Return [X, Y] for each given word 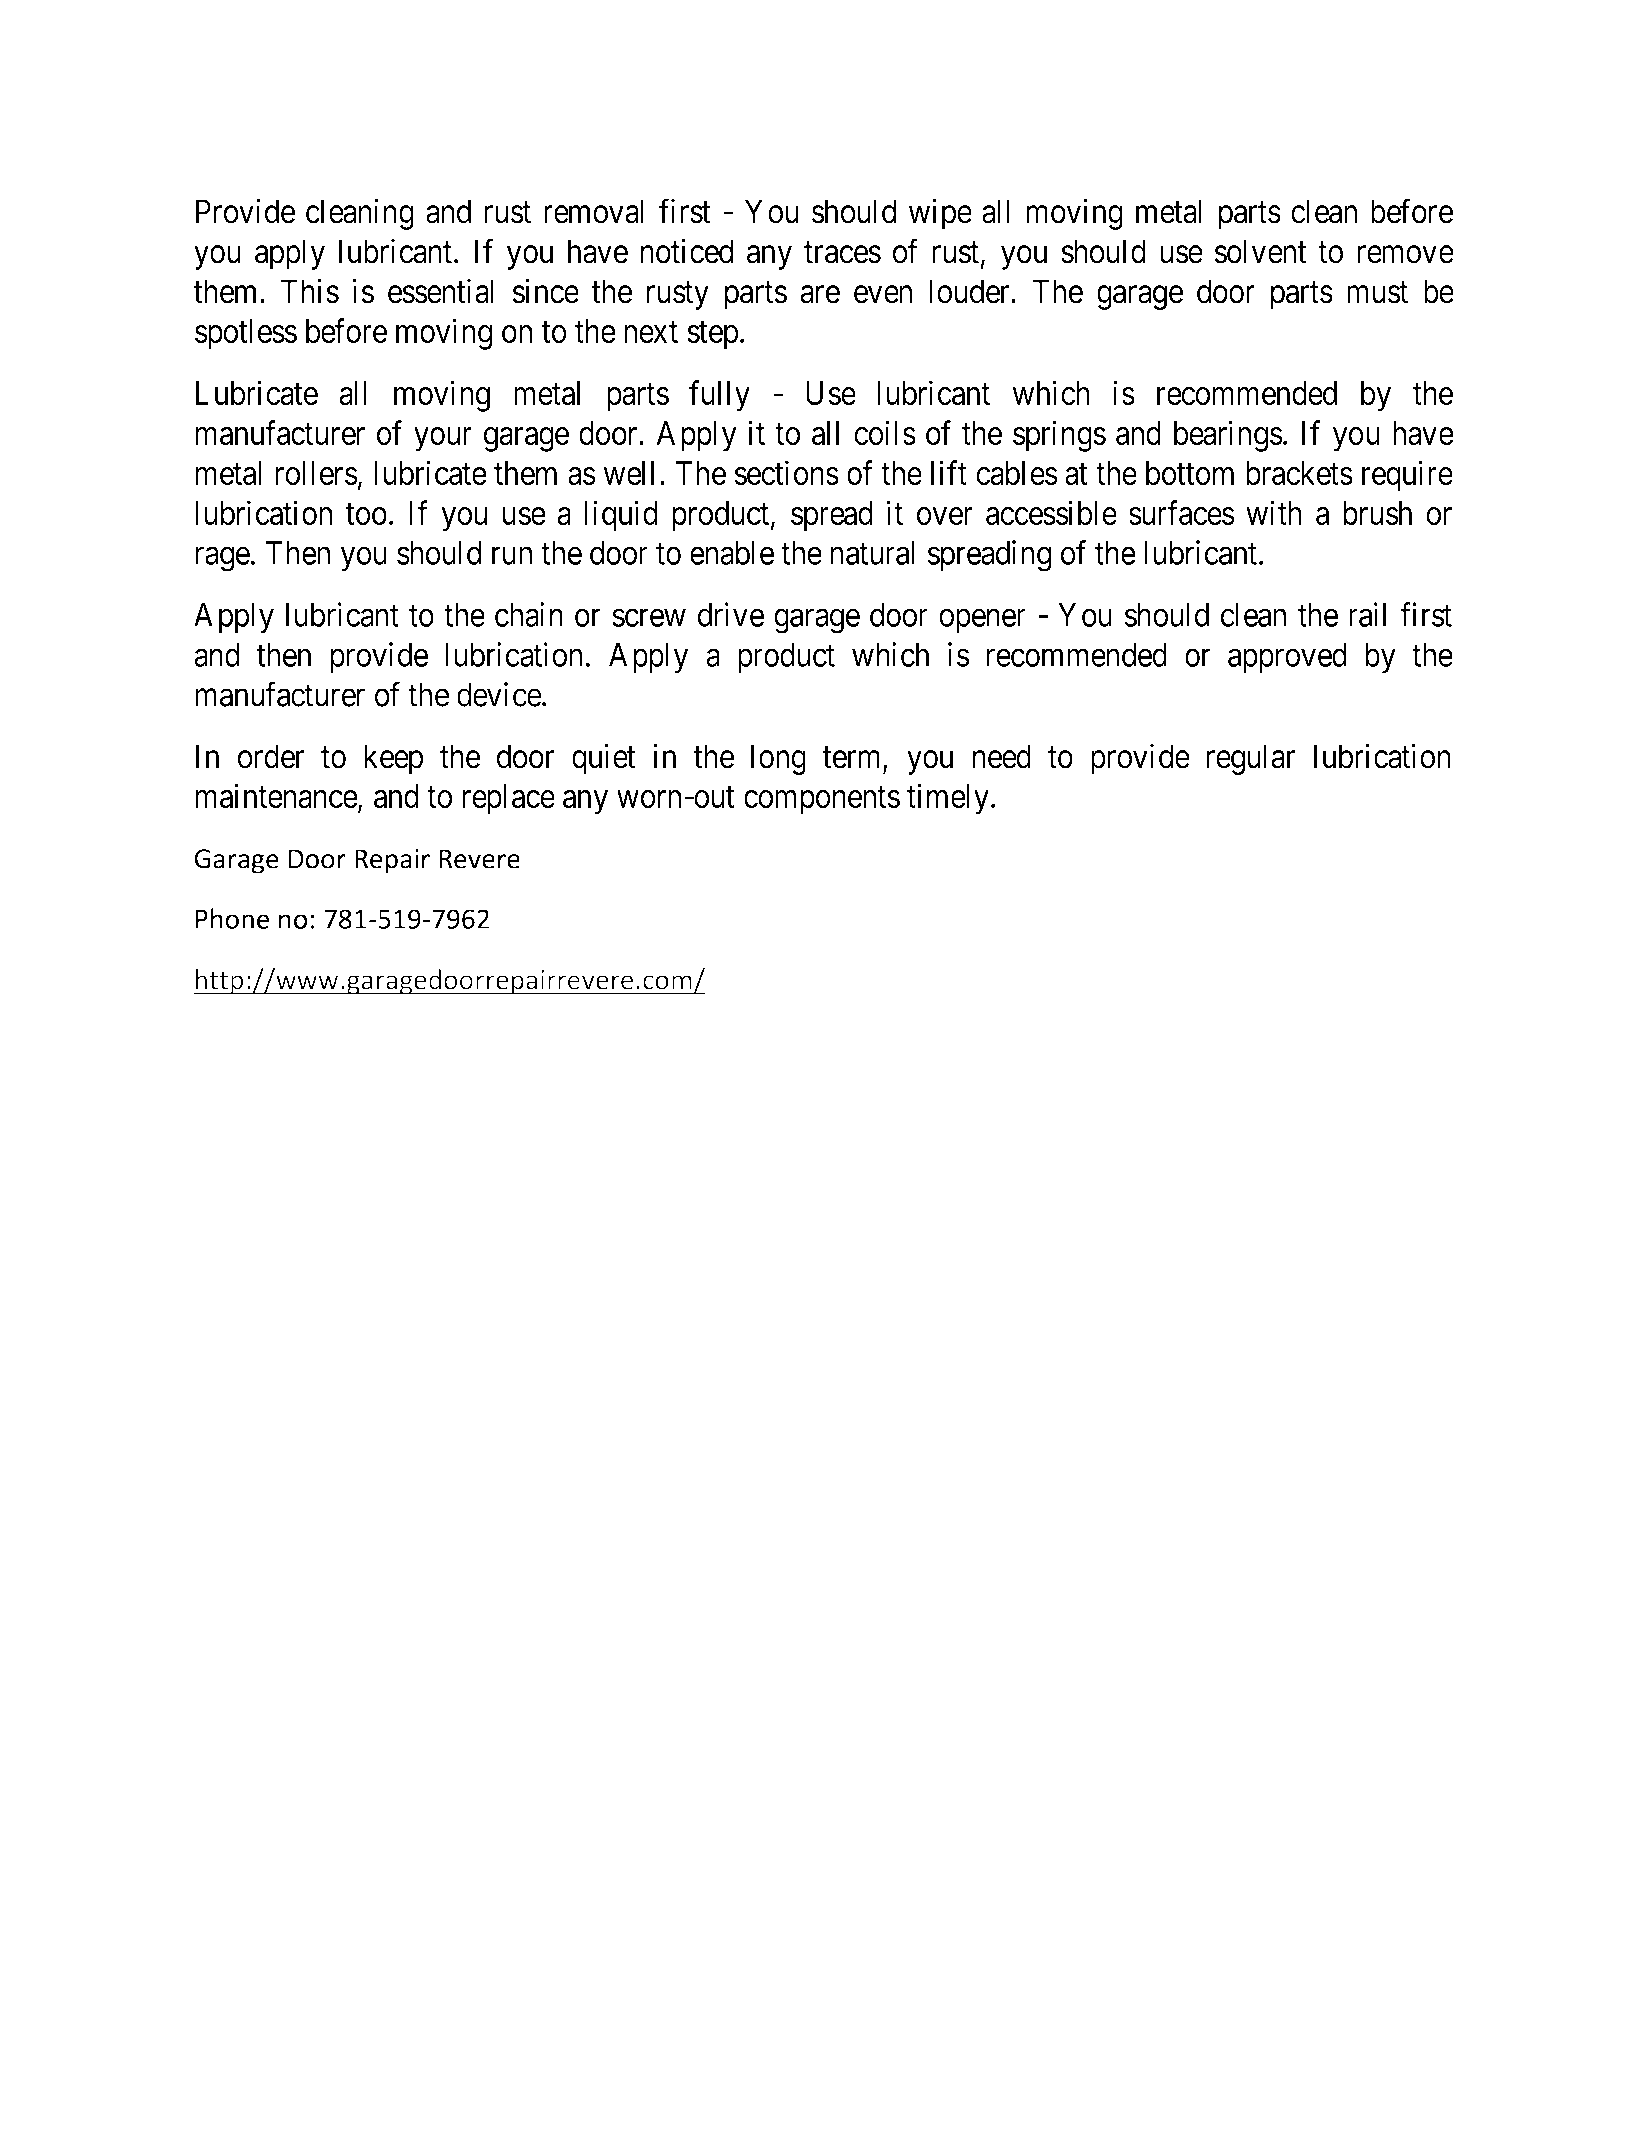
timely [949, 799]
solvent [1261, 251]
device [499, 694]
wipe [940, 214]
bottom [1190, 473]
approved [1287, 658]
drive [731, 614]
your [443, 439]
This [310, 291]
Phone [232, 918]
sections [787, 473]
